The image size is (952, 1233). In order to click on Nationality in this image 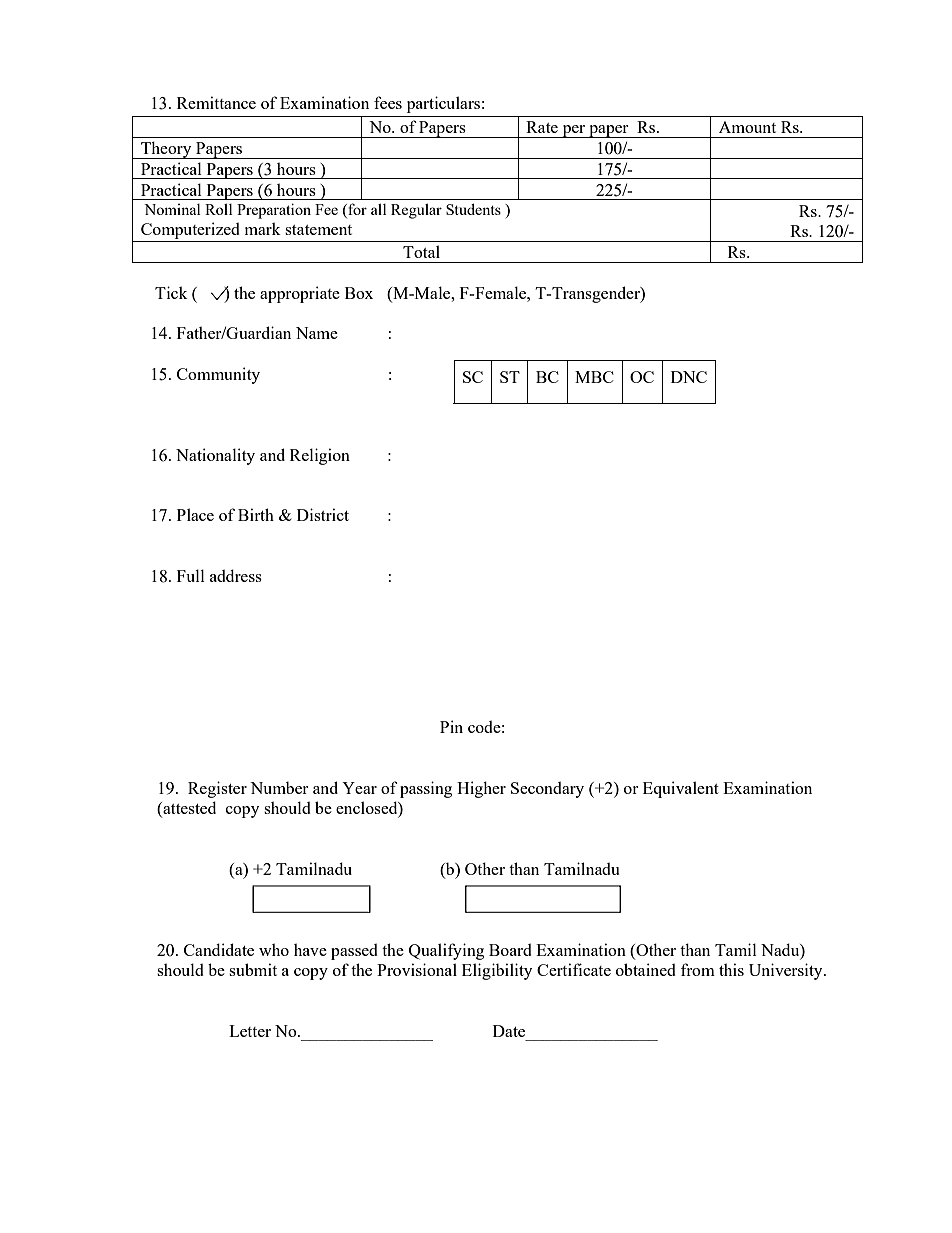, I will do `click(215, 456)`.
